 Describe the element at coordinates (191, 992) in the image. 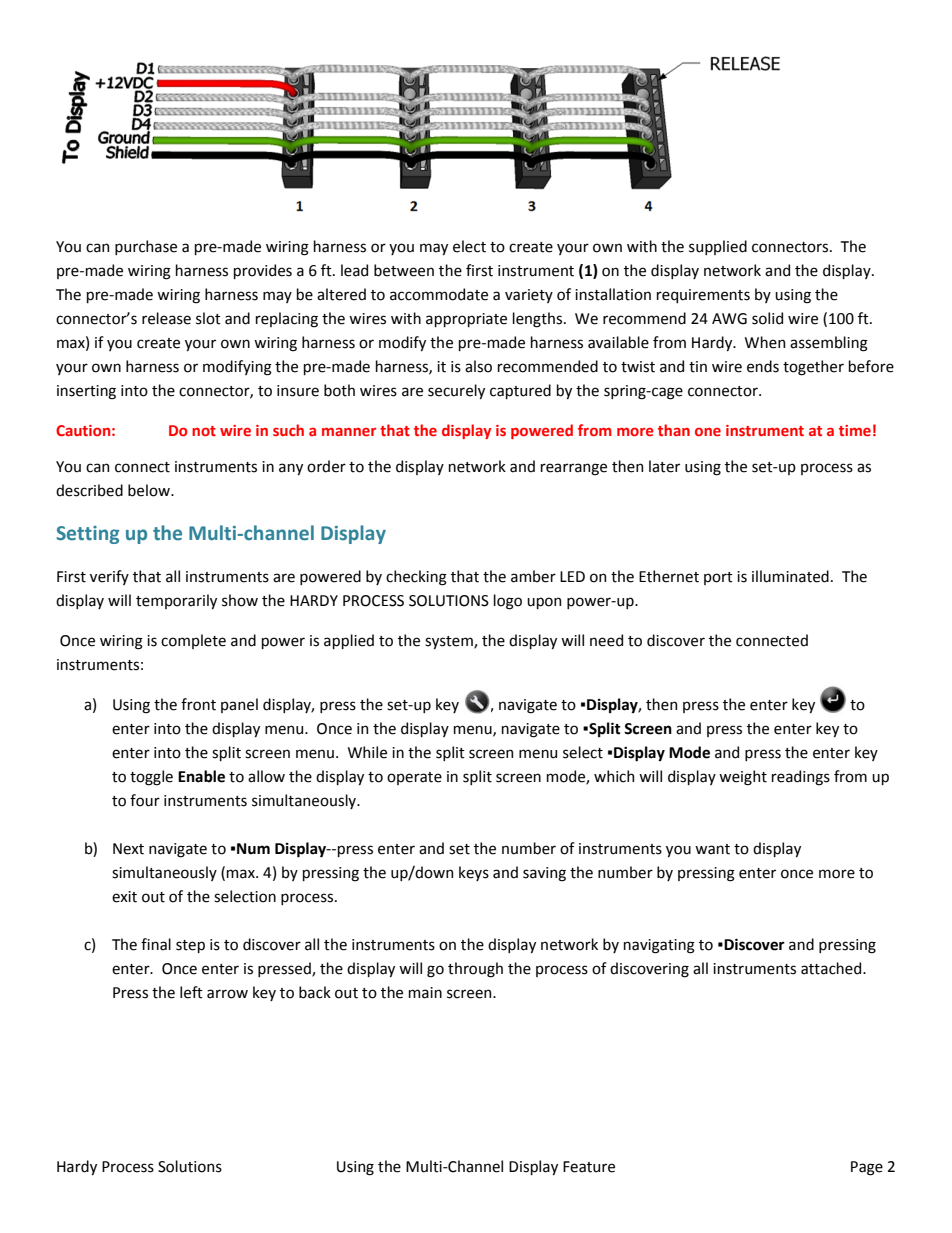

I see `left` at that location.
